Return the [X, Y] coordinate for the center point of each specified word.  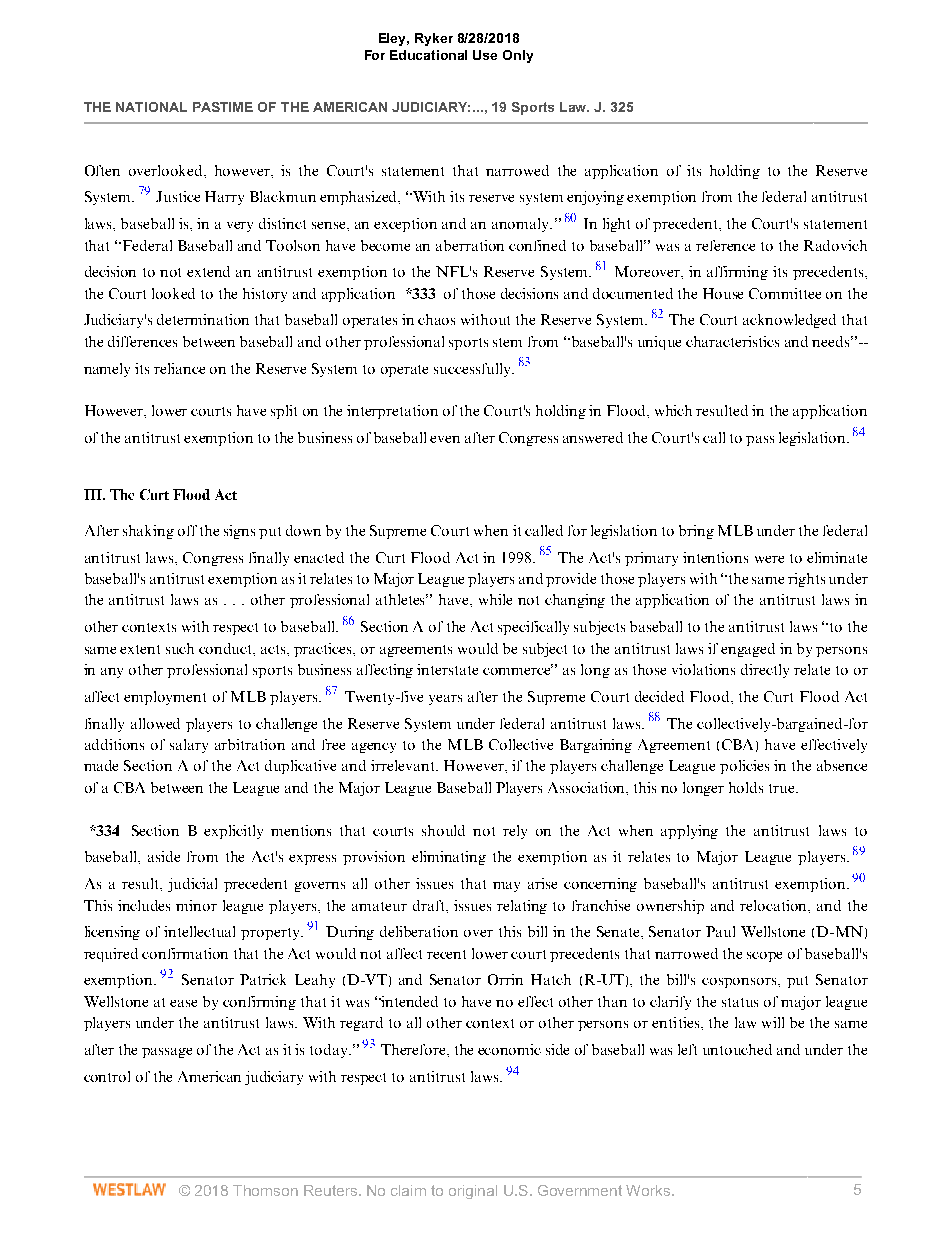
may [506, 887]
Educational [428, 55]
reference [725, 245]
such [180, 648]
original [473, 1192]
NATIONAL [151, 107]
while [495, 599]
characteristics [732, 341]
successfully [473, 370]
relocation [775, 906]
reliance [179, 368]
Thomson [265, 1190]
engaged [748, 650]
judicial [192, 885]
